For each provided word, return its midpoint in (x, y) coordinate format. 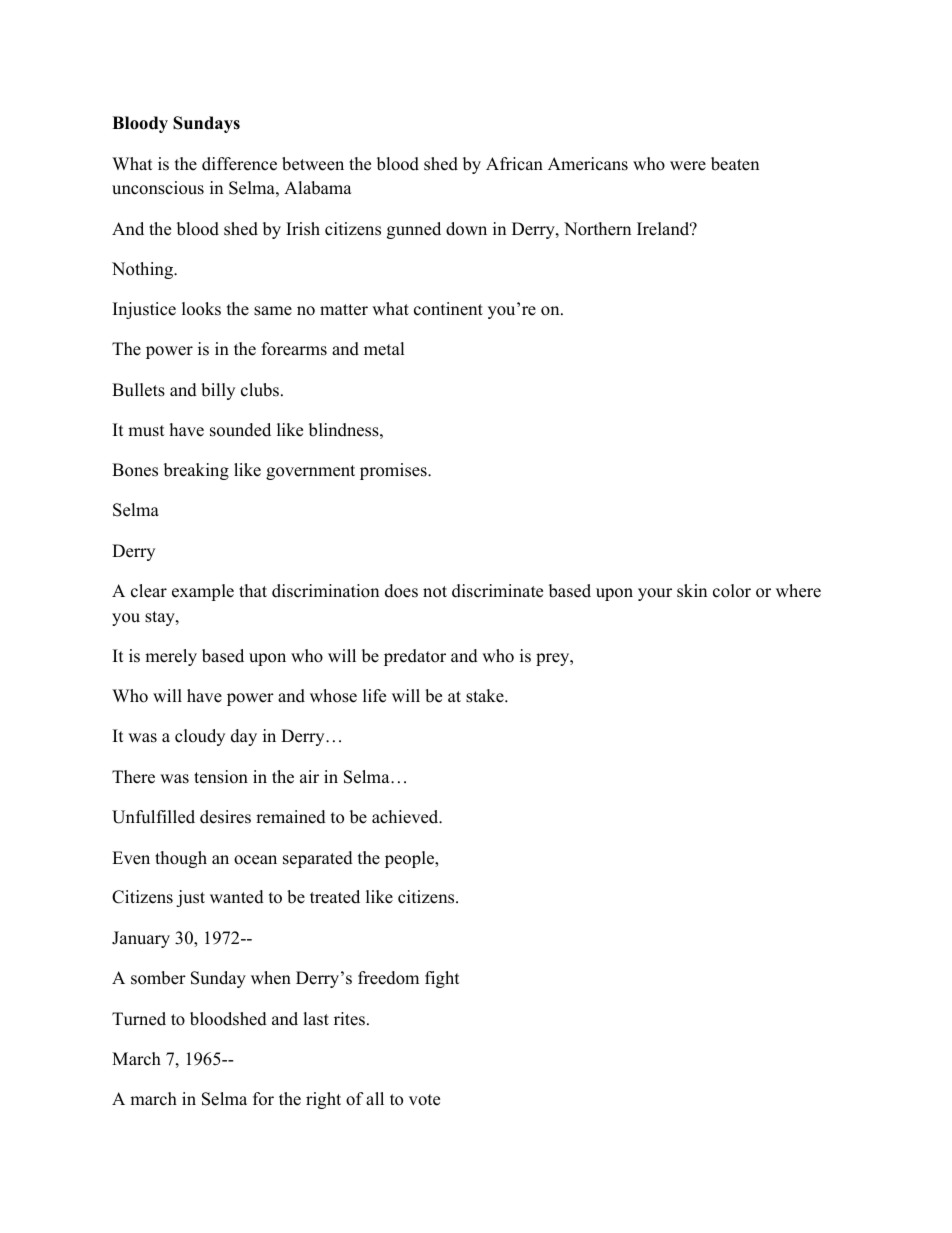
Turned (139, 1019)
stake (486, 696)
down (466, 229)
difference (239, 164)
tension (221, 777)
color (732, 591)
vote (424, 1100)
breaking (196, 471)
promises (394, 471)
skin (692, 591)
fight (442, 979)
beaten (735, 164)
